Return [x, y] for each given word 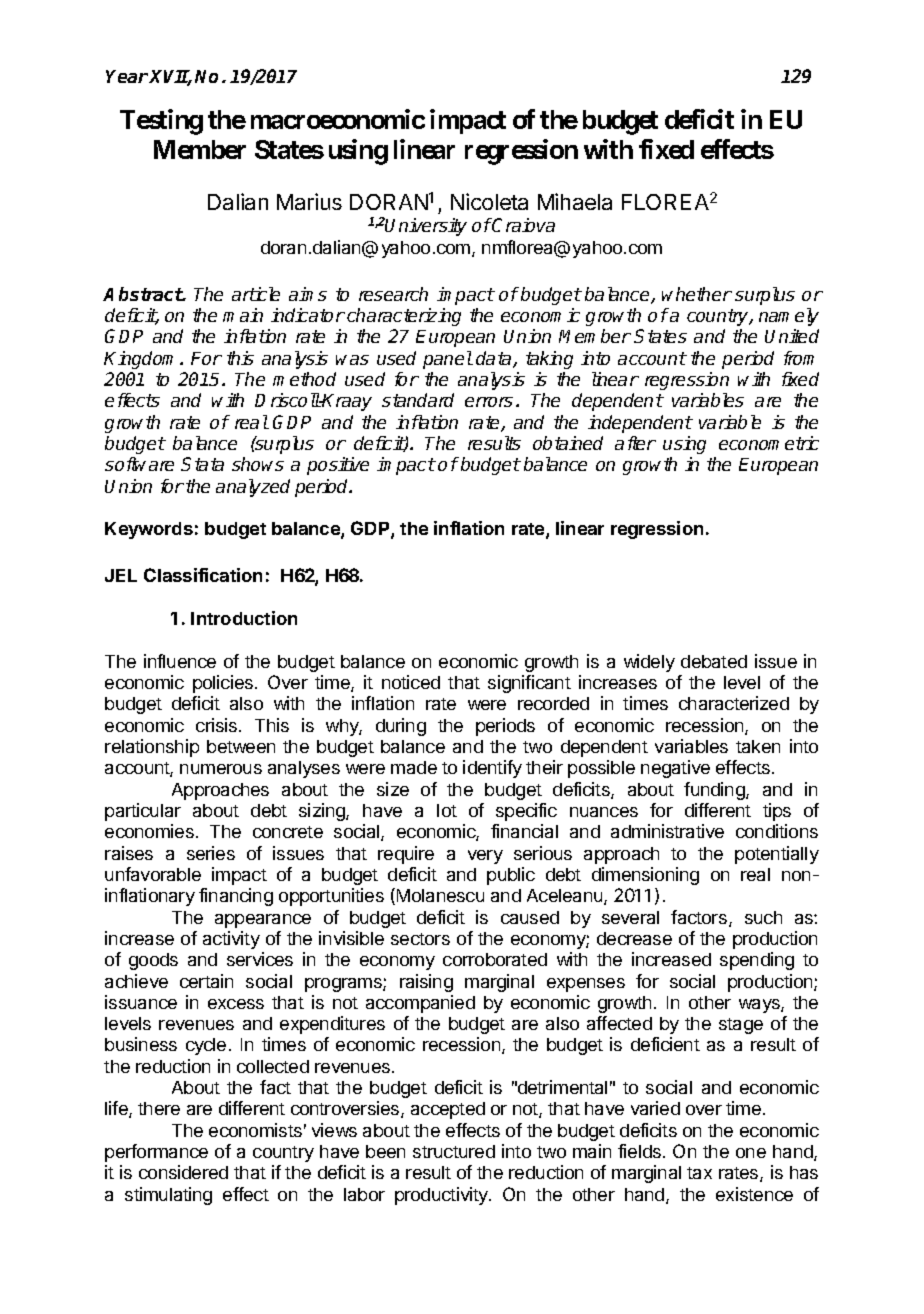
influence [180, 661]
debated [714, 661]
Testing [161, 122]
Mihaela [575, 201]
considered [183, 1172]
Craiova [523, 225]
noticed [411, 682]
